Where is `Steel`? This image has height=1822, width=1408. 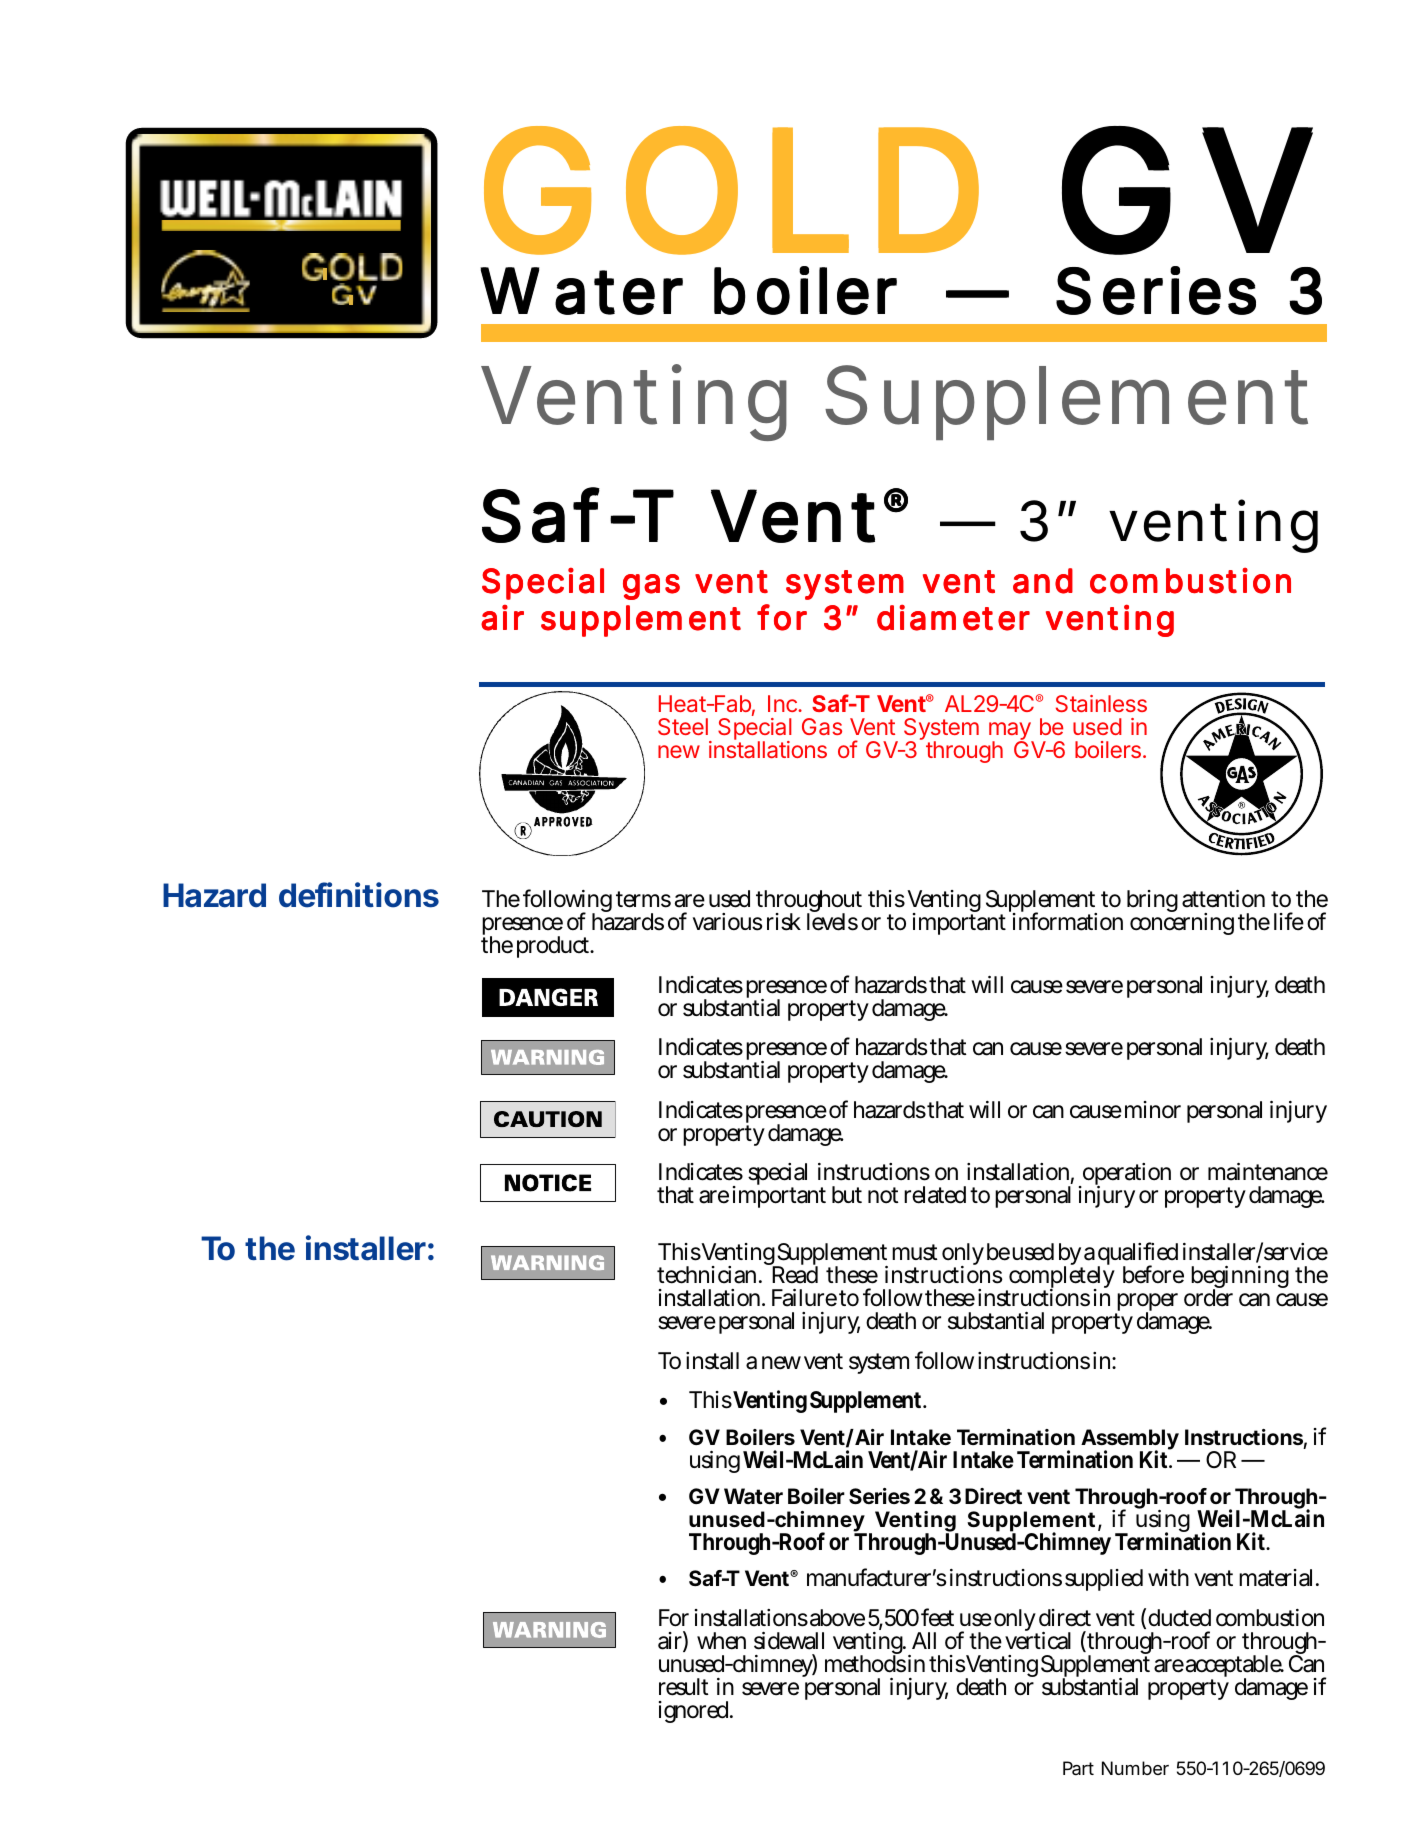
Steel is located at coordinates (683, 726).
